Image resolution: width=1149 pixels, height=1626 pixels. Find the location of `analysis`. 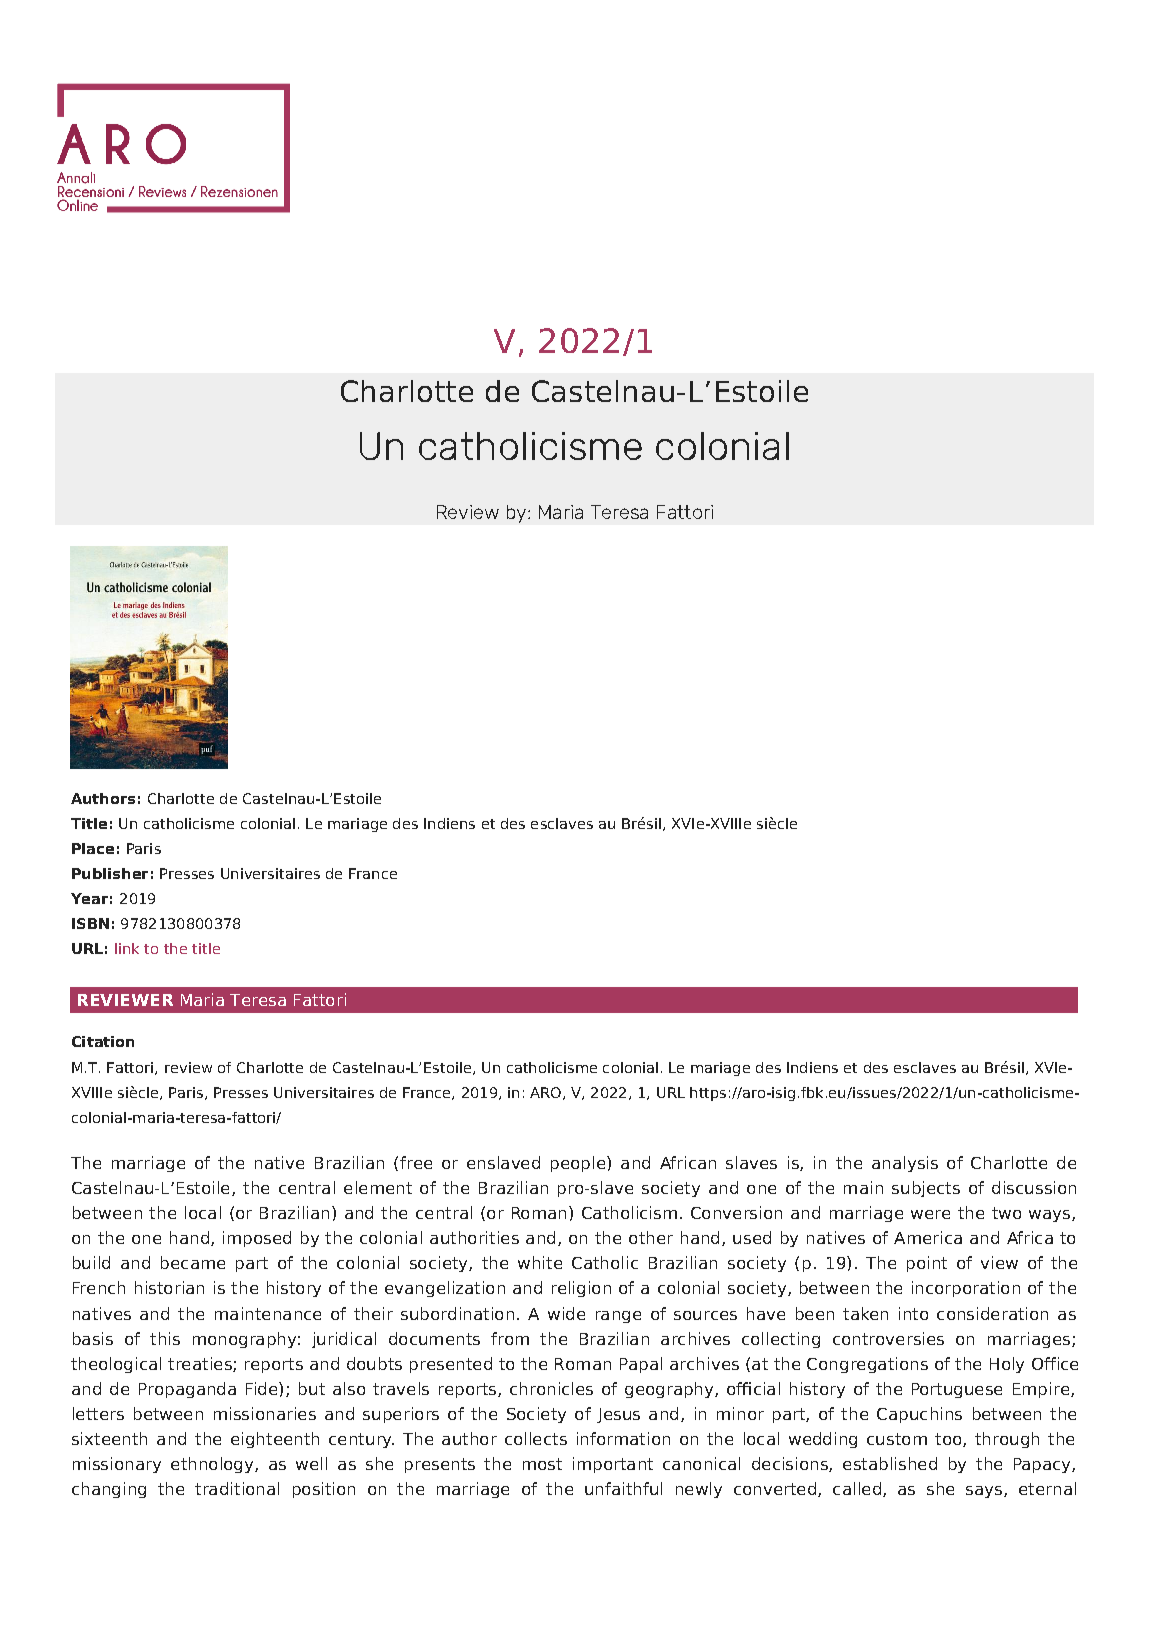

analysis is located at coordinates (905, 1164).
